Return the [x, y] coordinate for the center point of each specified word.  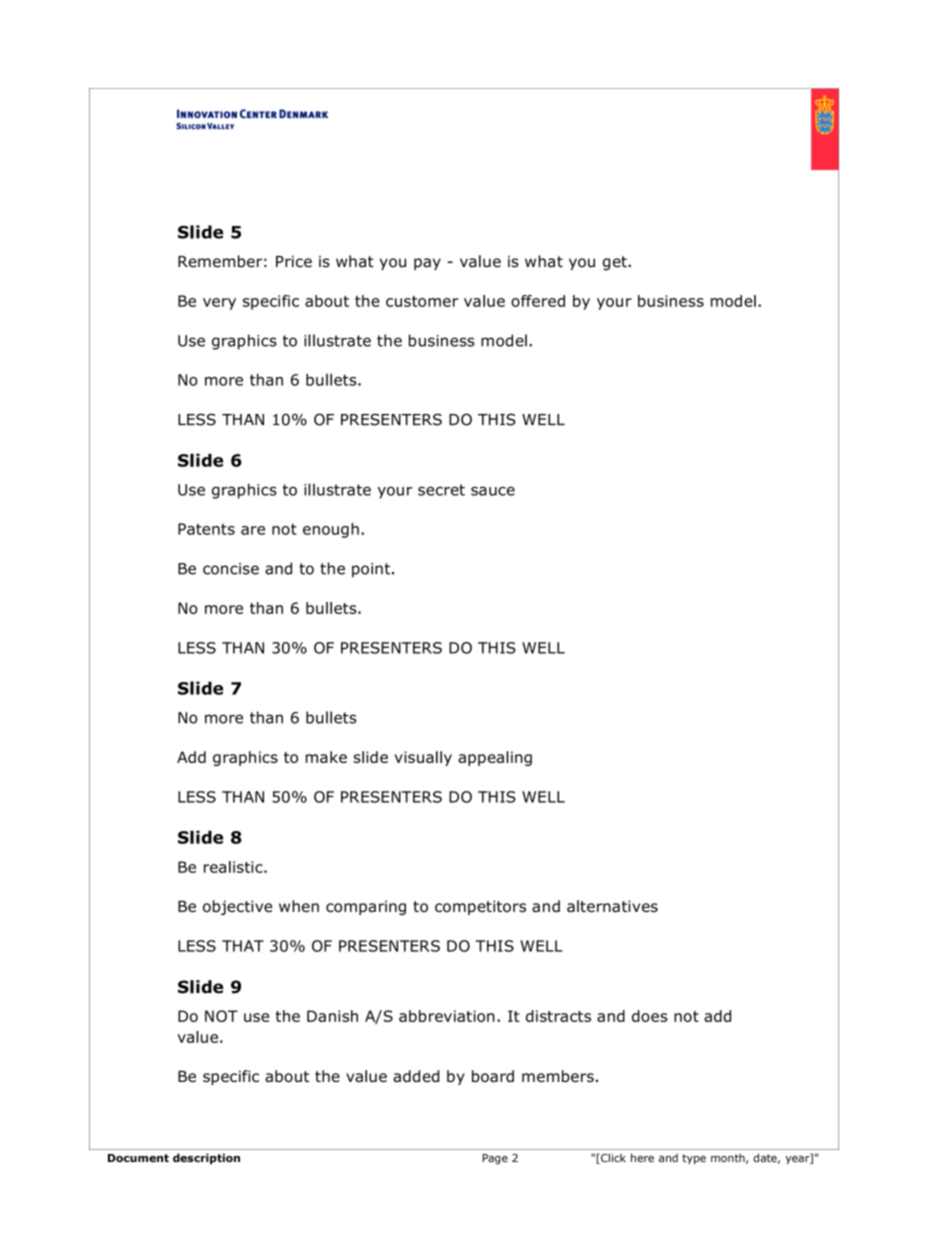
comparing [366, 907]
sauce [493, 491]
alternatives [612, 906]
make [326, 757]
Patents [206, 529]
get [616, 263]
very [219, 304]
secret [441, 490]
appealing [495, 758]
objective [237, 907]
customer [422, 301]
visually [423, 758]
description [206, 1159]
